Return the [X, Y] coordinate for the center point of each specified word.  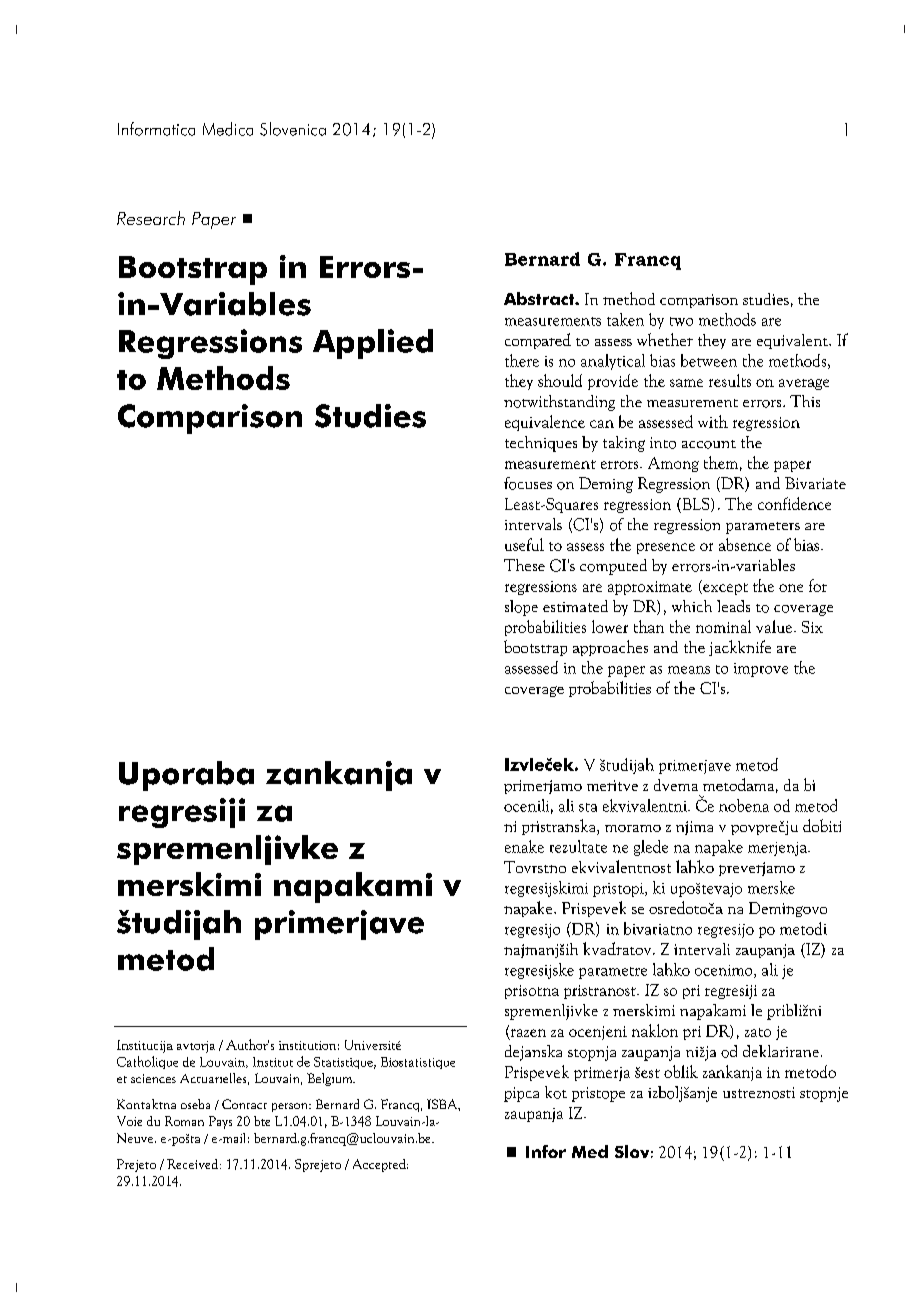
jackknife [740, 648]
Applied [373, 344]
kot [556, 1092]
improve [761, 670]
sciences [153, 1078]
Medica [228, 129]
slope [521, 608]
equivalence [545, 423]
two [681, 321]
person [291, 1107]
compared [538, 341]
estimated [575, 606]
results [730, 380]
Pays [220, 1122]
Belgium [331, 1079]
